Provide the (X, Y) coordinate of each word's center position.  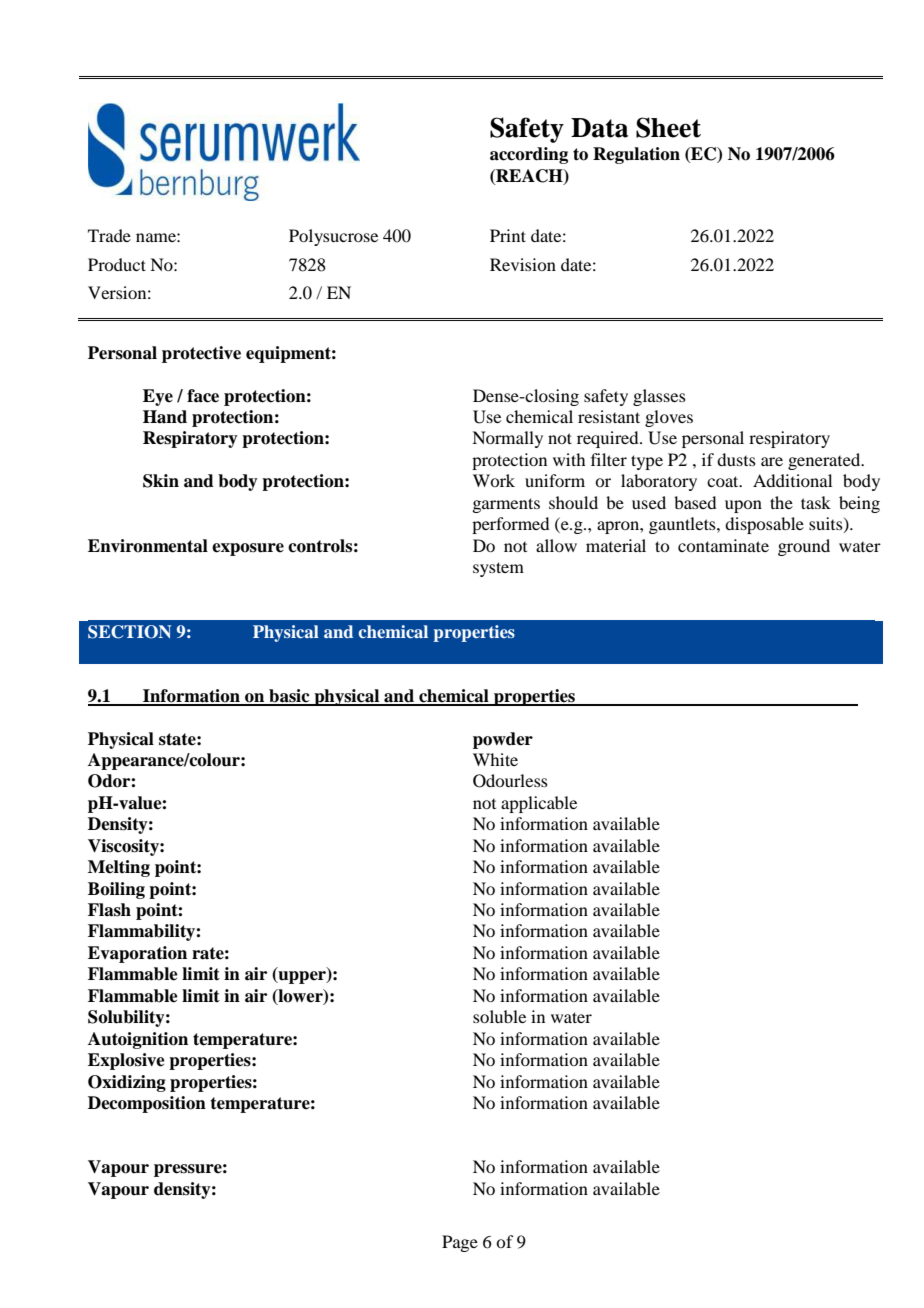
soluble (499, 1016)
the (781, 502)
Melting (119, 868)
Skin (161, 481)
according (529, 155)
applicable (539, 804)
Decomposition (147, 1104)
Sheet (668, 127)
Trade (109, 235)
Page (460, 1243)
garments (506, 505)
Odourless (510, 781)
